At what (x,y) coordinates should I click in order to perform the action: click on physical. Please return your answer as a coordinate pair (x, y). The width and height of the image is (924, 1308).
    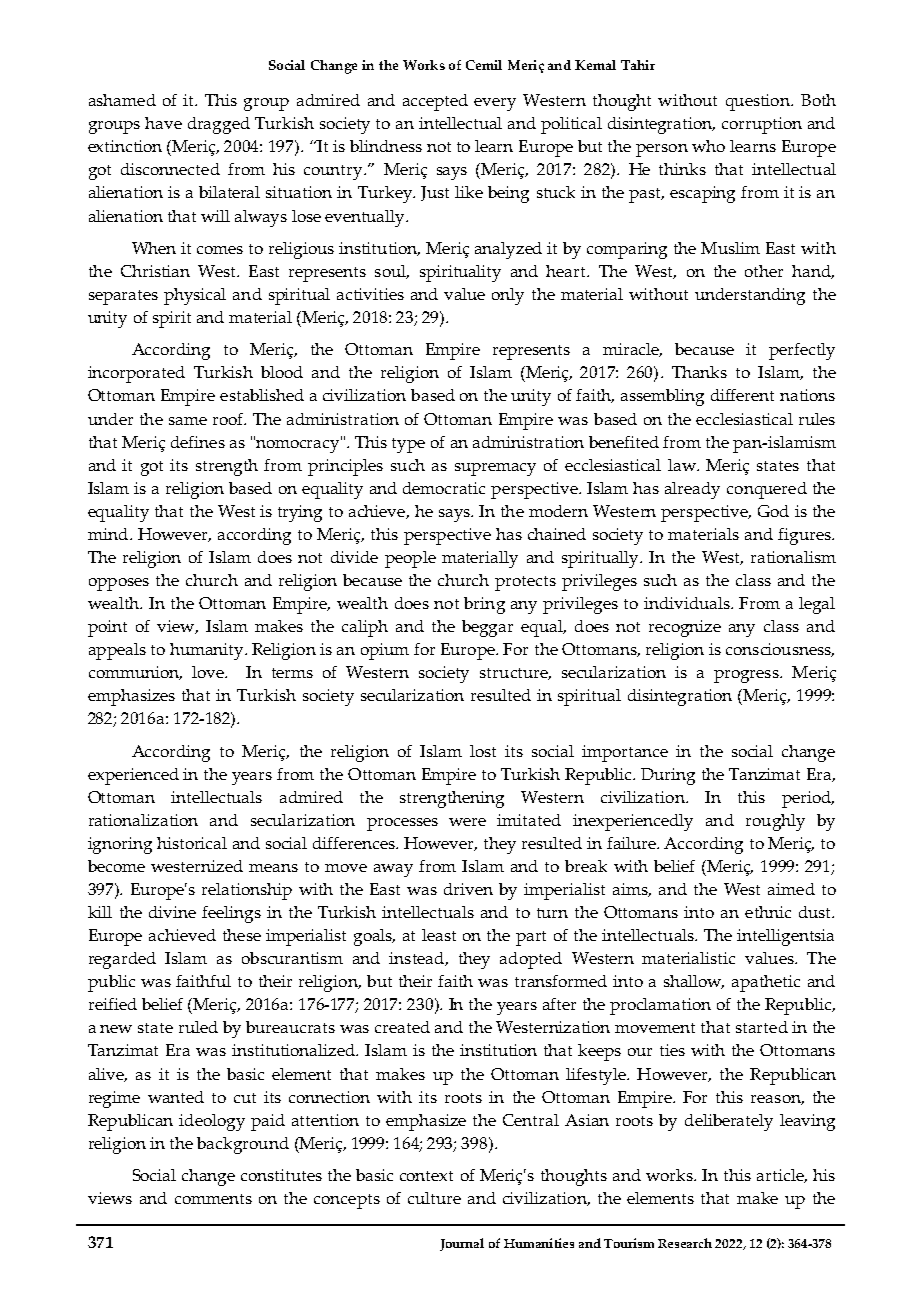
    Looking at the image, I should click on (195, 296).
